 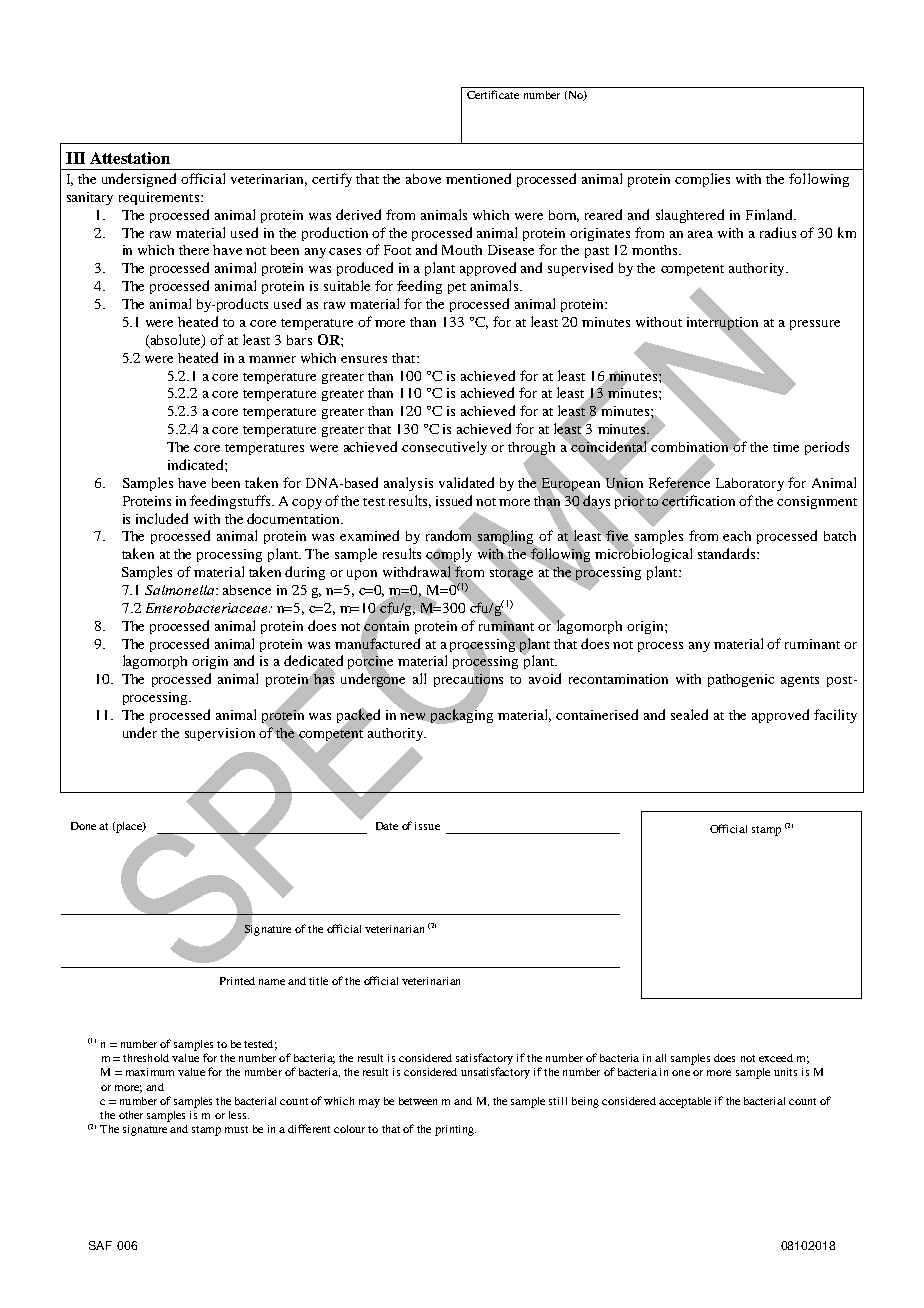 What do you see at coordinates (220, 734) in the screenshot?
I see `supervision` at bounding box center [220, 734].
